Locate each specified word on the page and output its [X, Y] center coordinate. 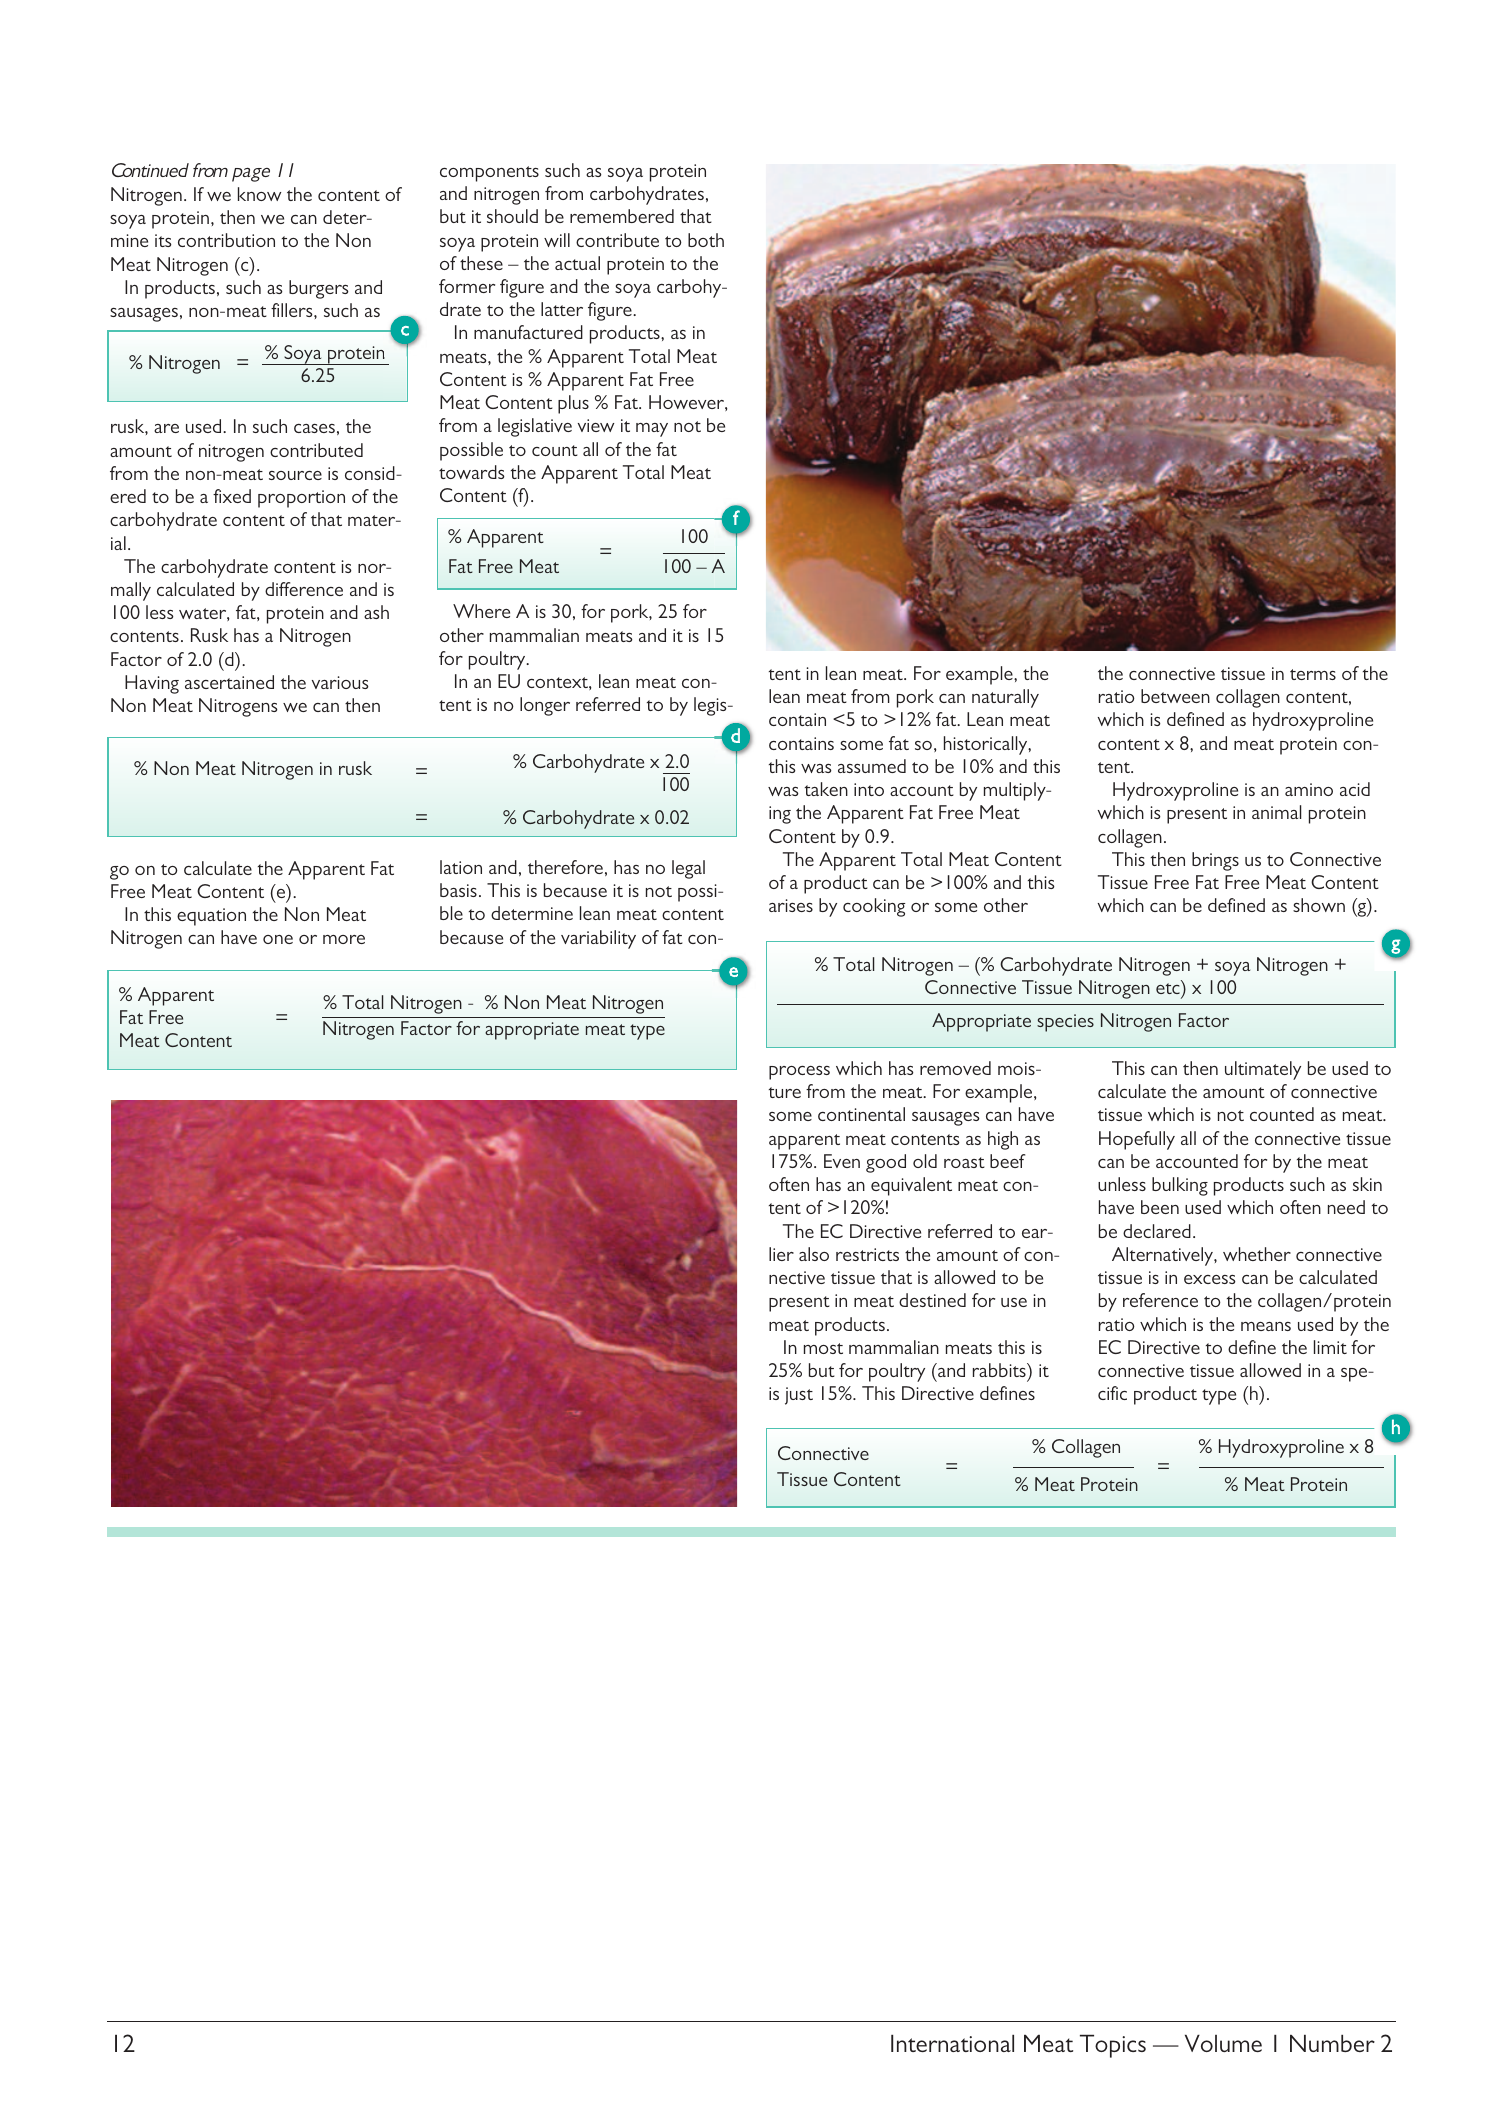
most [823, 1348]
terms [1313, 674]
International [952, 2043]
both [706, 240]
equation [211, 917]
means [1266, 1326]
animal [1276, 812]
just [799, 1396]
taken [826, 789]
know [259, 194]
